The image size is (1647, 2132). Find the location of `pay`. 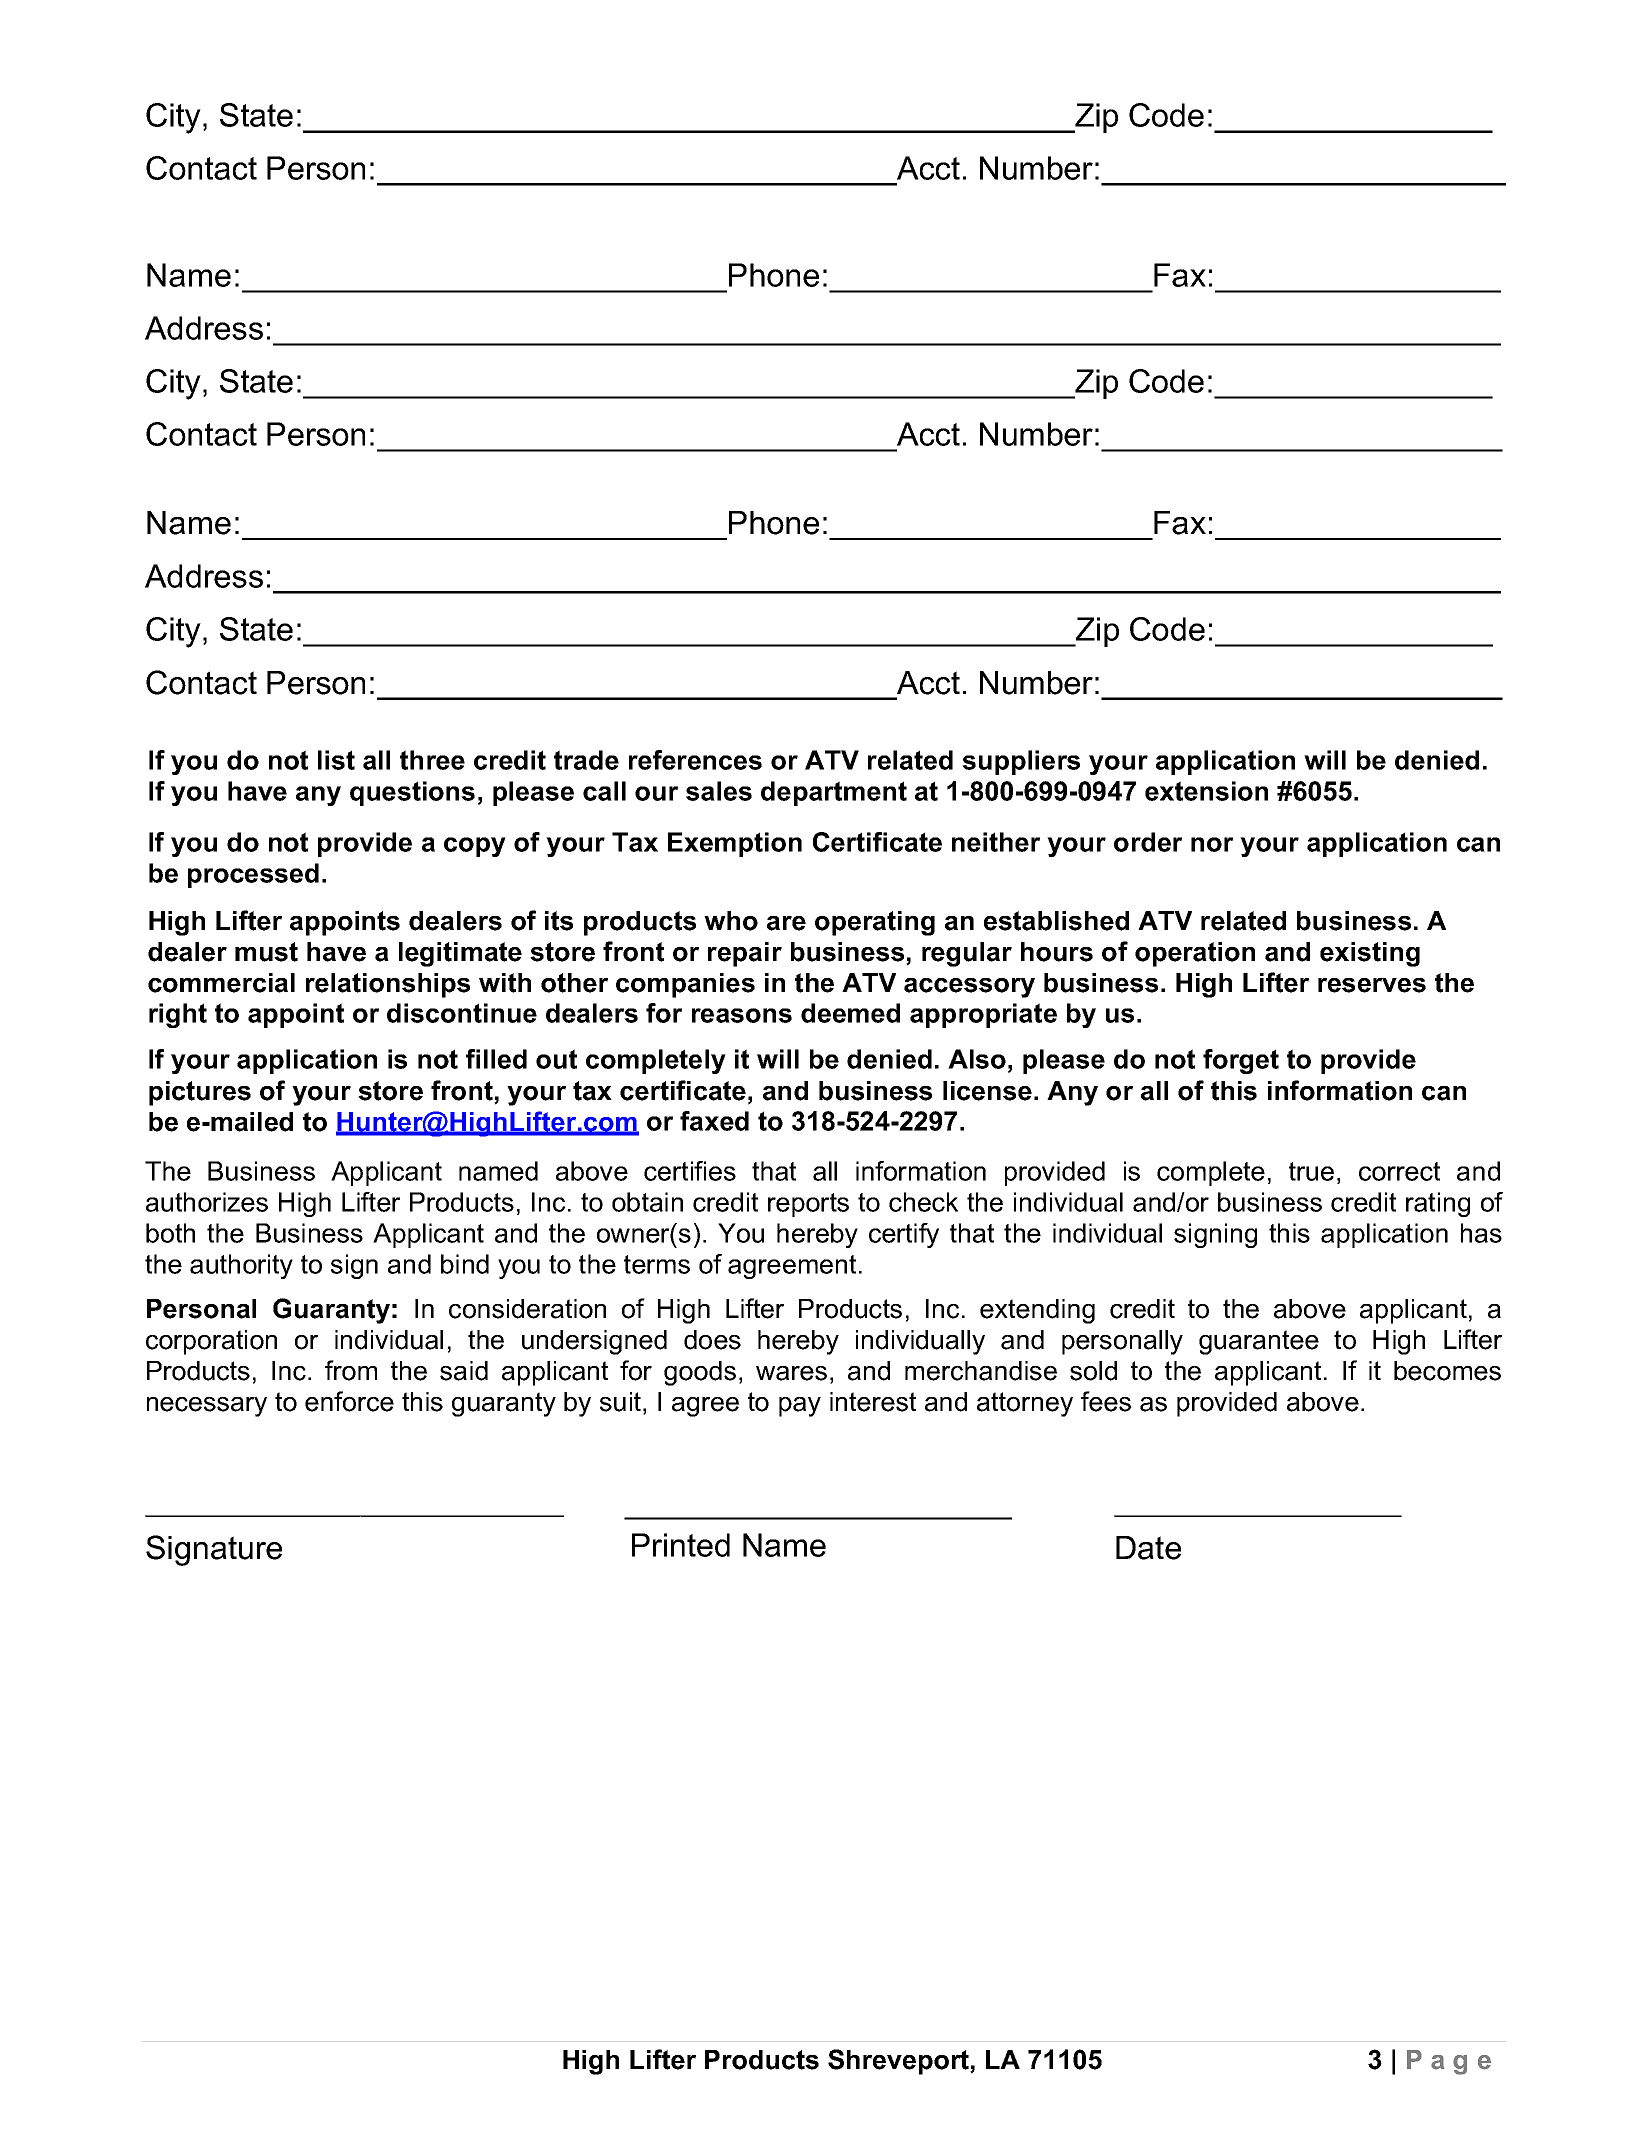

pay is located at coordinates (800, 1407).
